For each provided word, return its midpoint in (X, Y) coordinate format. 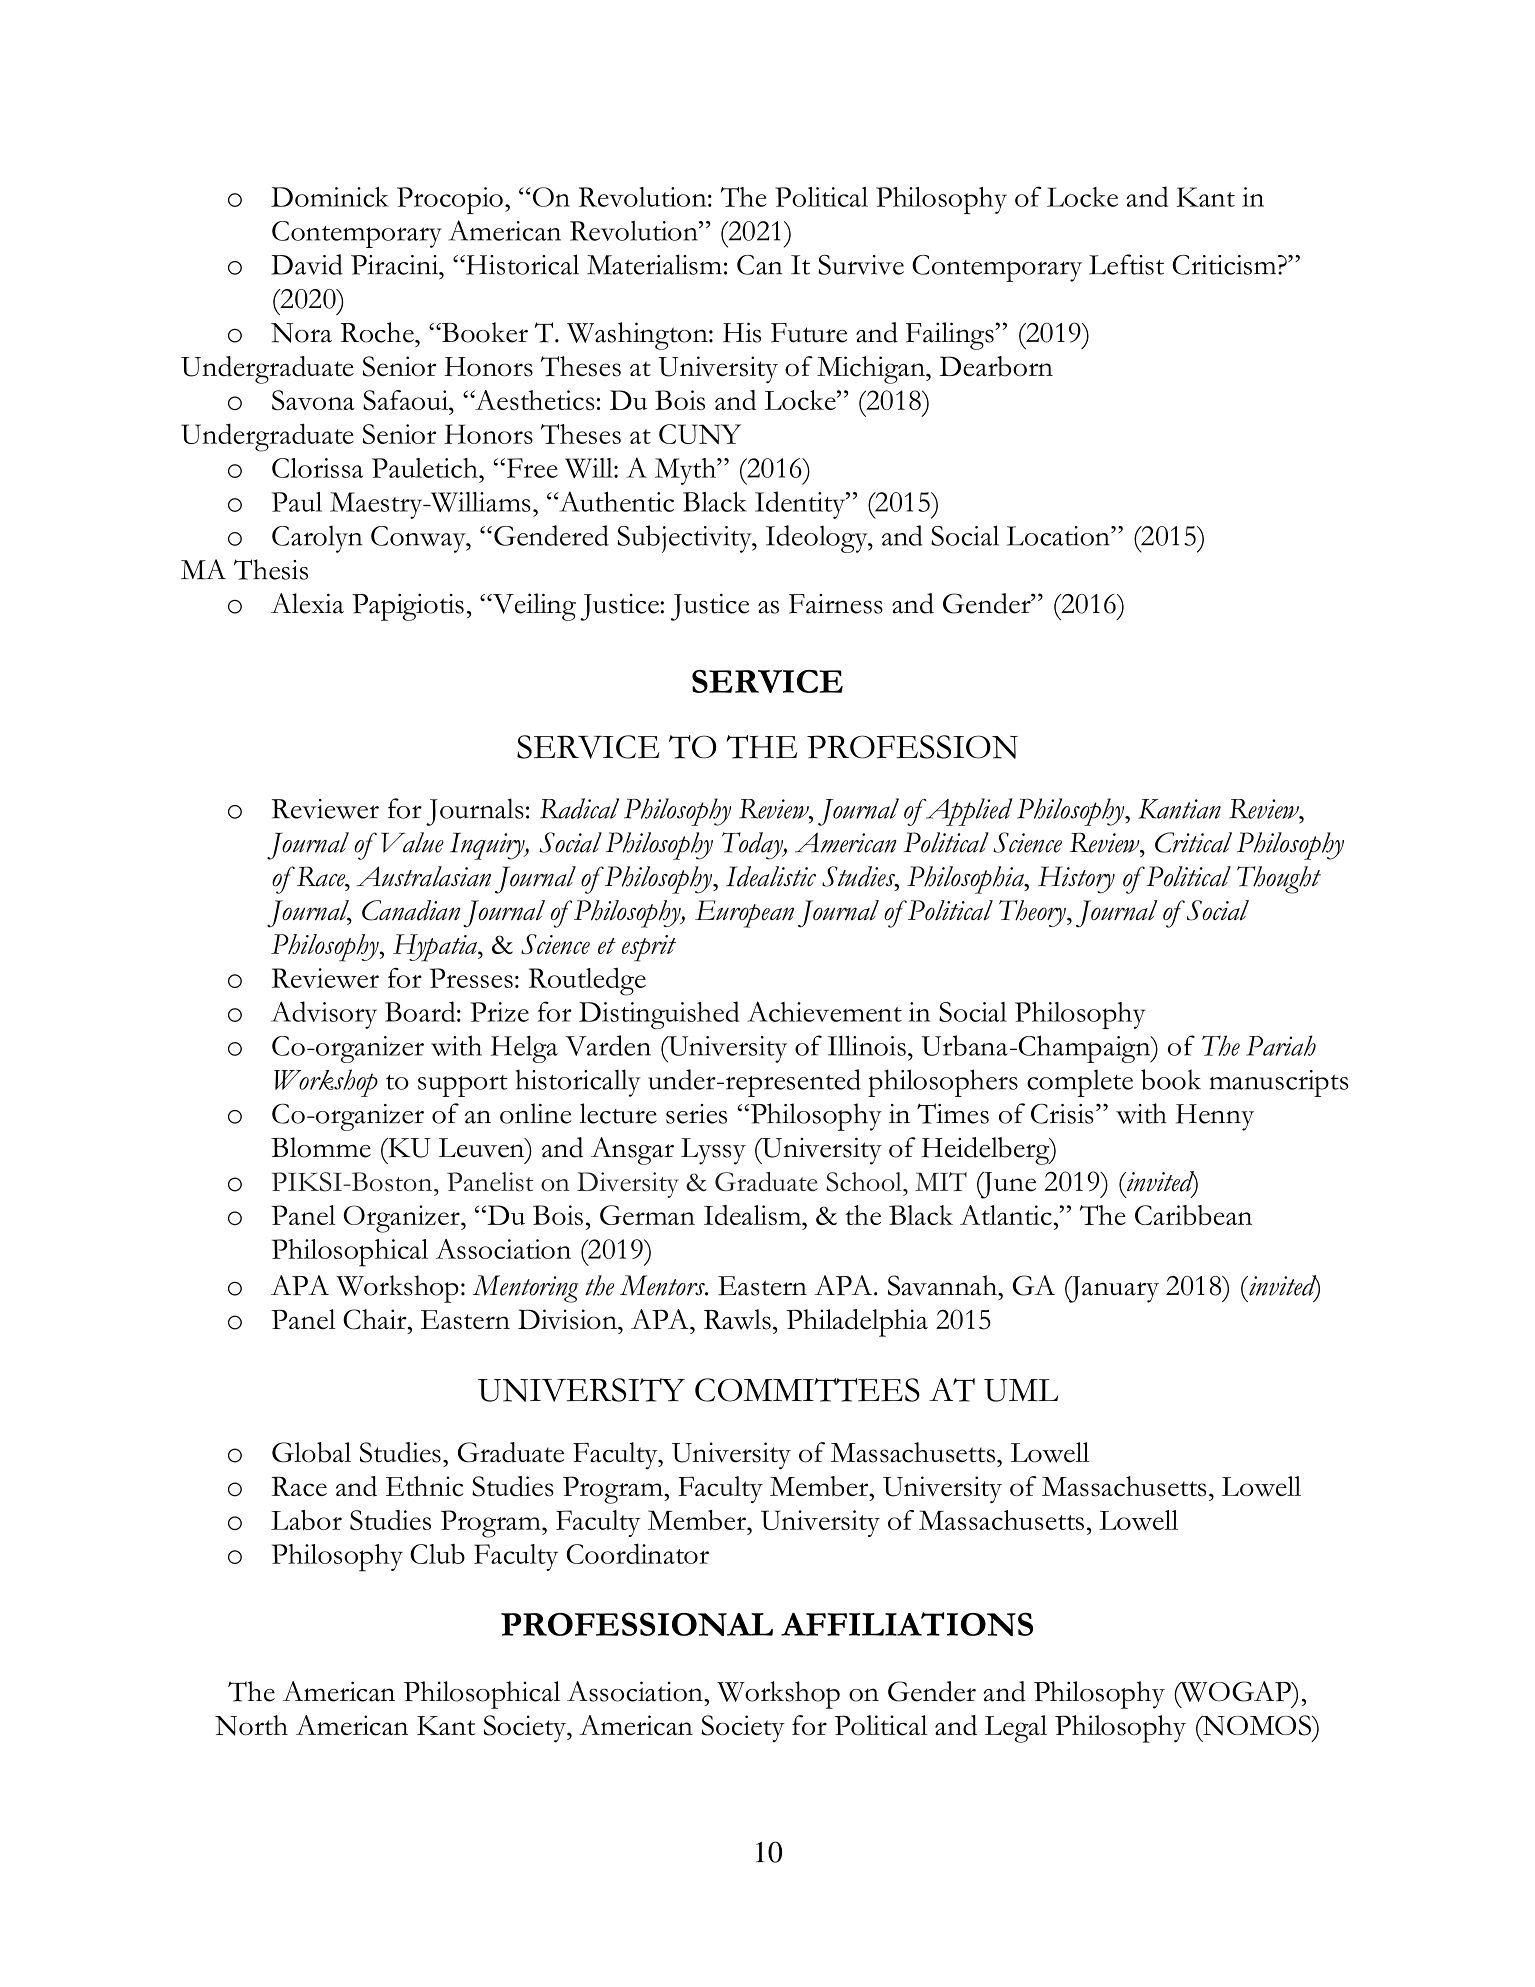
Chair (376, 1319)
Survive (861, 265)
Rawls (737, 1319)
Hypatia (436, 948)
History (1076, 880)
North (251, 1725)
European (744, 914)
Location (1059, 536)
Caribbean (1193, 1215)
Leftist (1126, 264)
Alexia (307, 603)
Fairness (836, 604)
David (307, 264)
